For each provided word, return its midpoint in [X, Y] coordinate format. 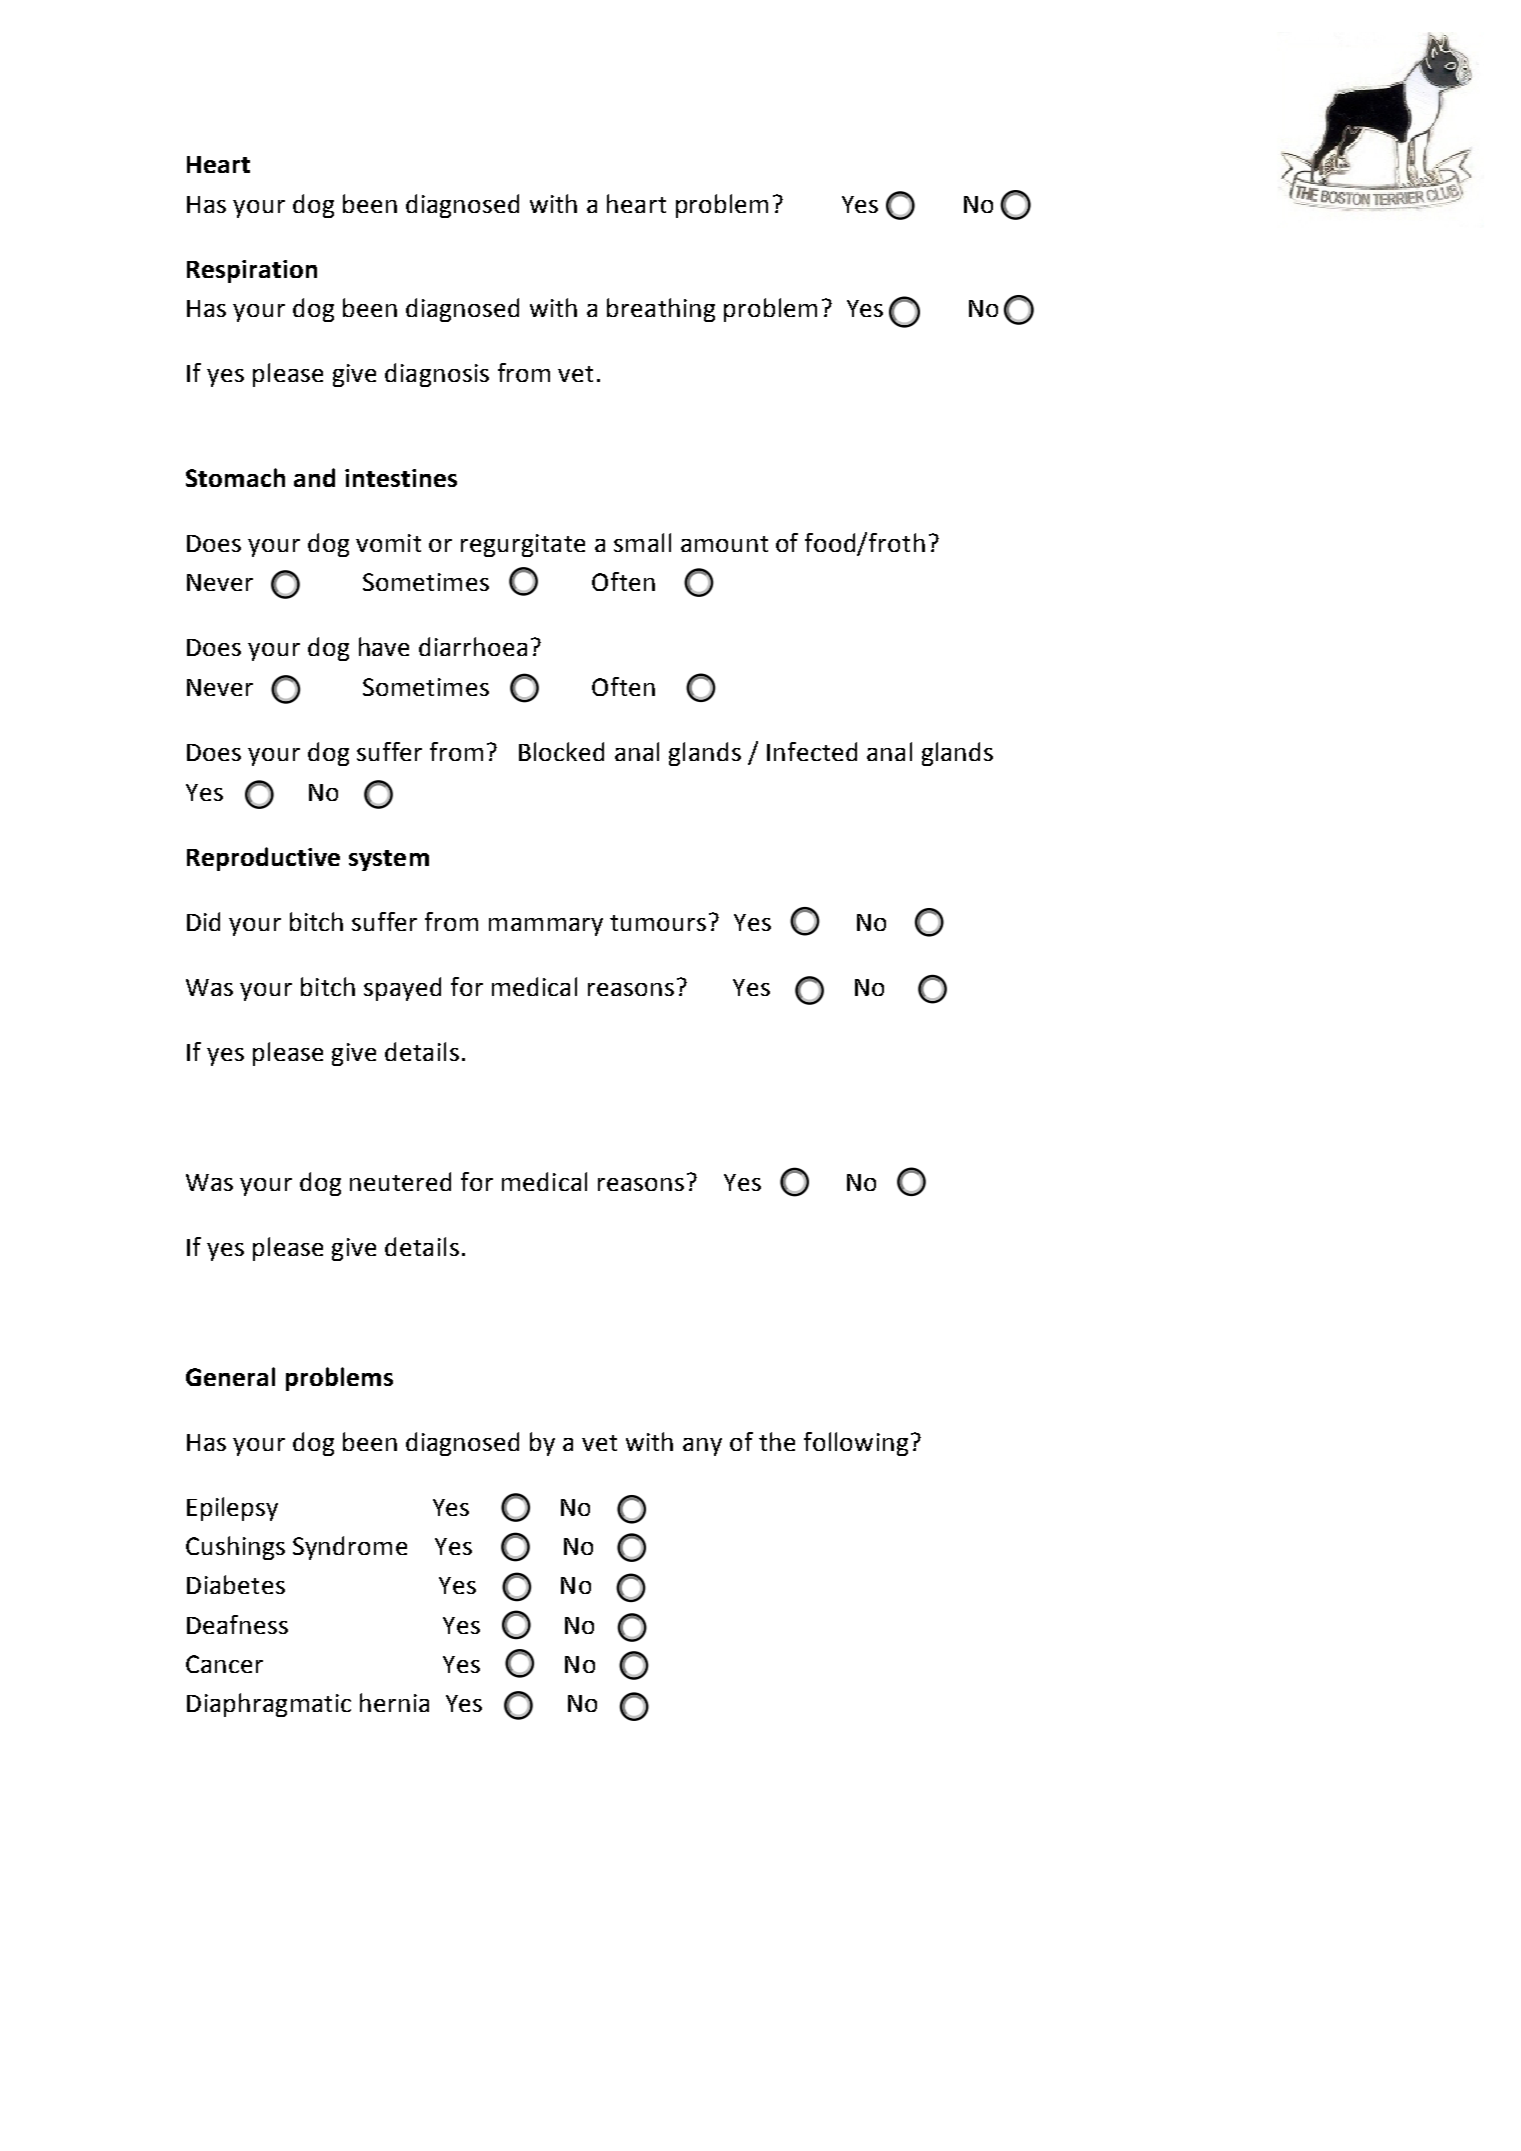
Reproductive [263, 859]
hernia [394, 1702]
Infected [812, 751]
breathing [661, 310]
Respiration [252, 271]
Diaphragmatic [269, 1705]
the [777, 1441]
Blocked [561, 751]
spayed [402, 989]
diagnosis [437, 375]
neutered [400, 1181]
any [702, 1447]
